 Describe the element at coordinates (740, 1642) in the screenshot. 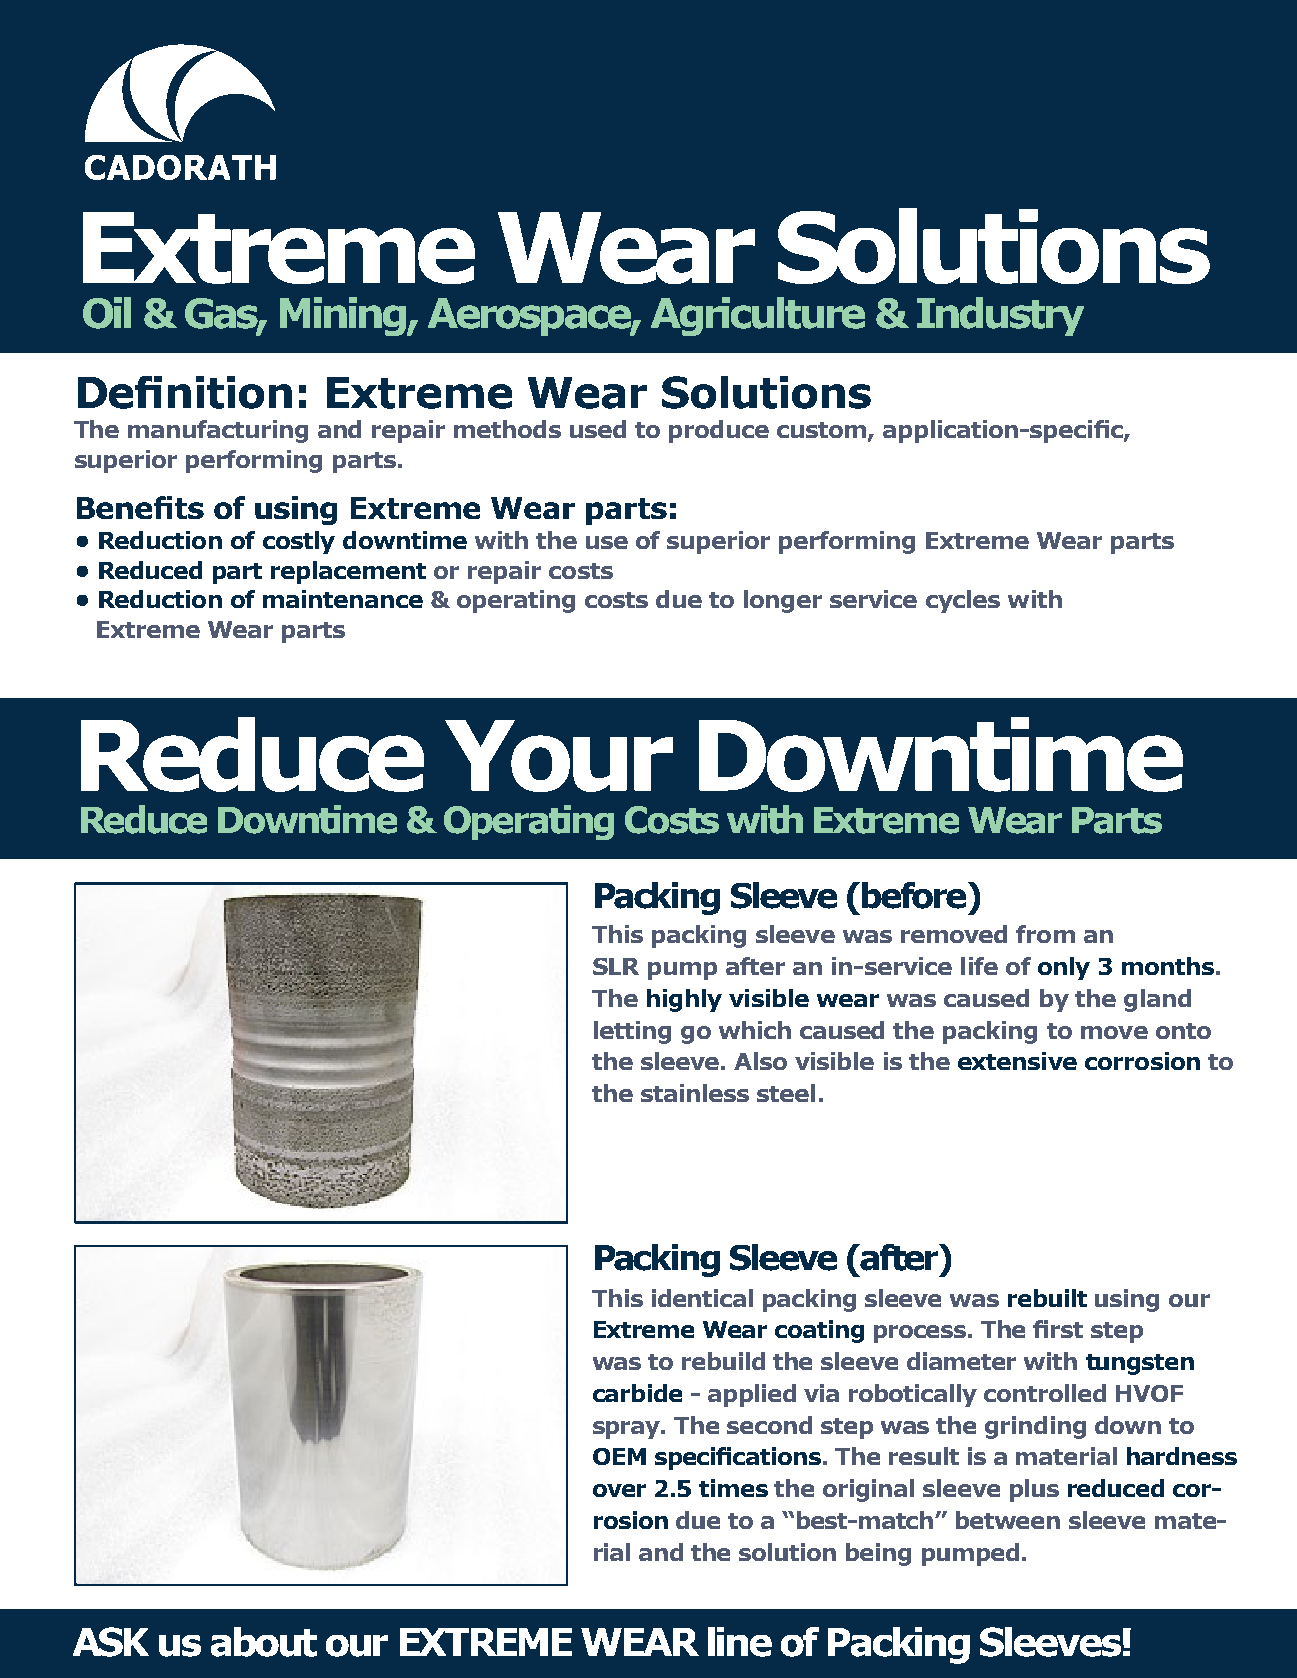

I see `line` at that location.
